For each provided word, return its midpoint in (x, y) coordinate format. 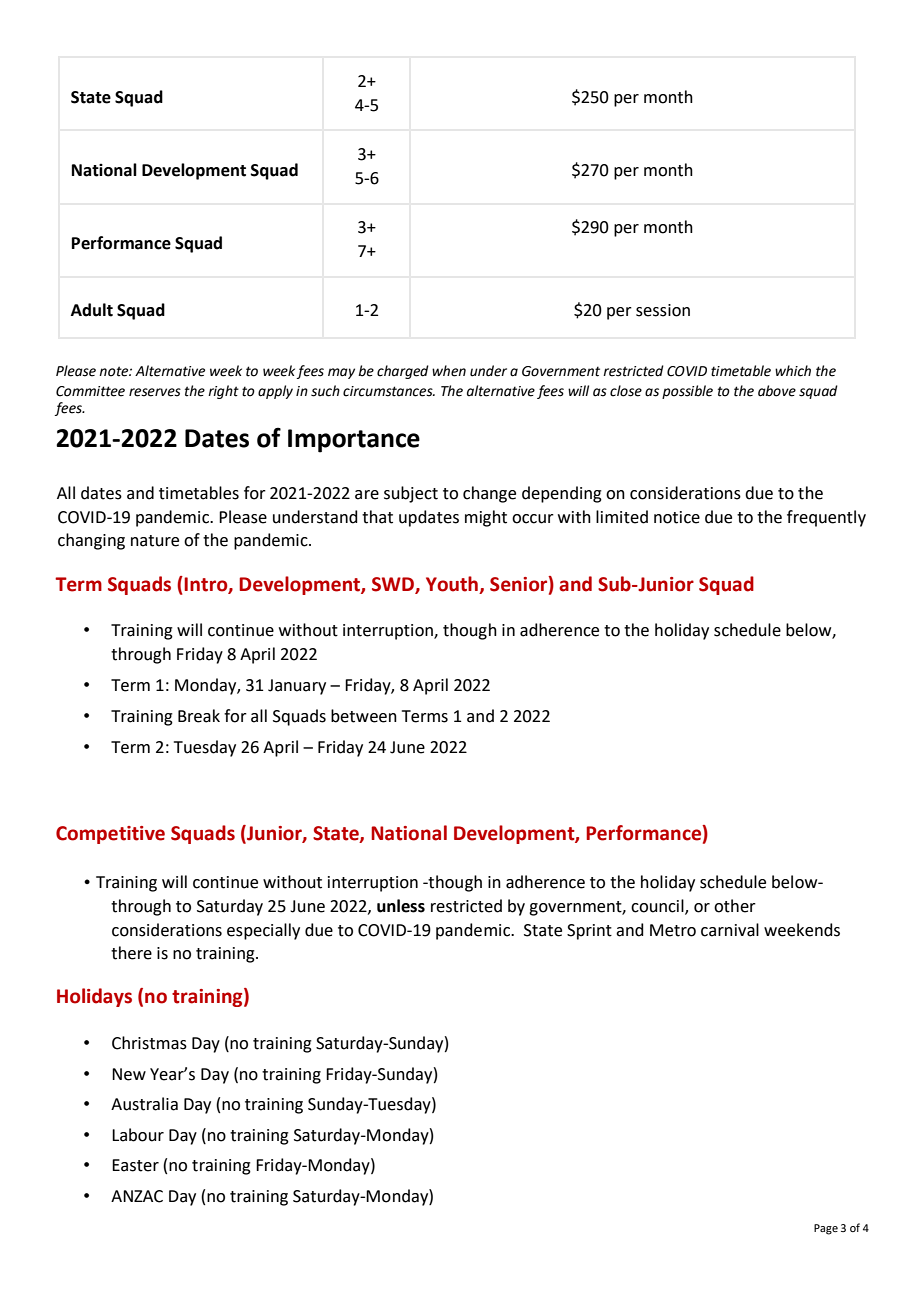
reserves (155, 392)
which (793, 371)
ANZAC (137, 1196)
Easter (135, 1165)
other (735, 906)
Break (199, 716)
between (364, 716)
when (449, 371)
